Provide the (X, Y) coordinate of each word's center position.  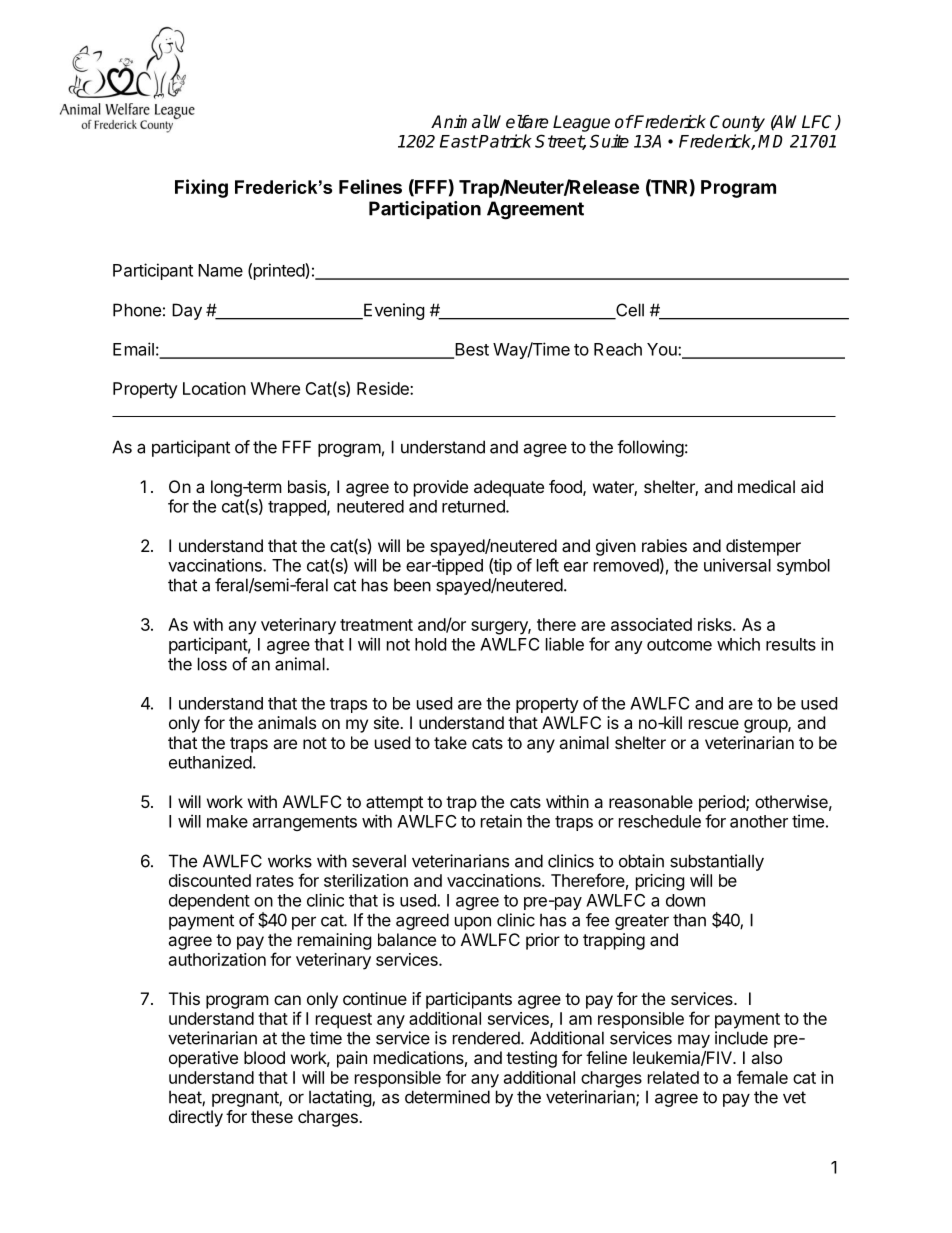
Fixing (201, 188)
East (459, 141)
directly (196, 1118)
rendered (487, 1038)
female (762, 1077)
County (737, 123)
